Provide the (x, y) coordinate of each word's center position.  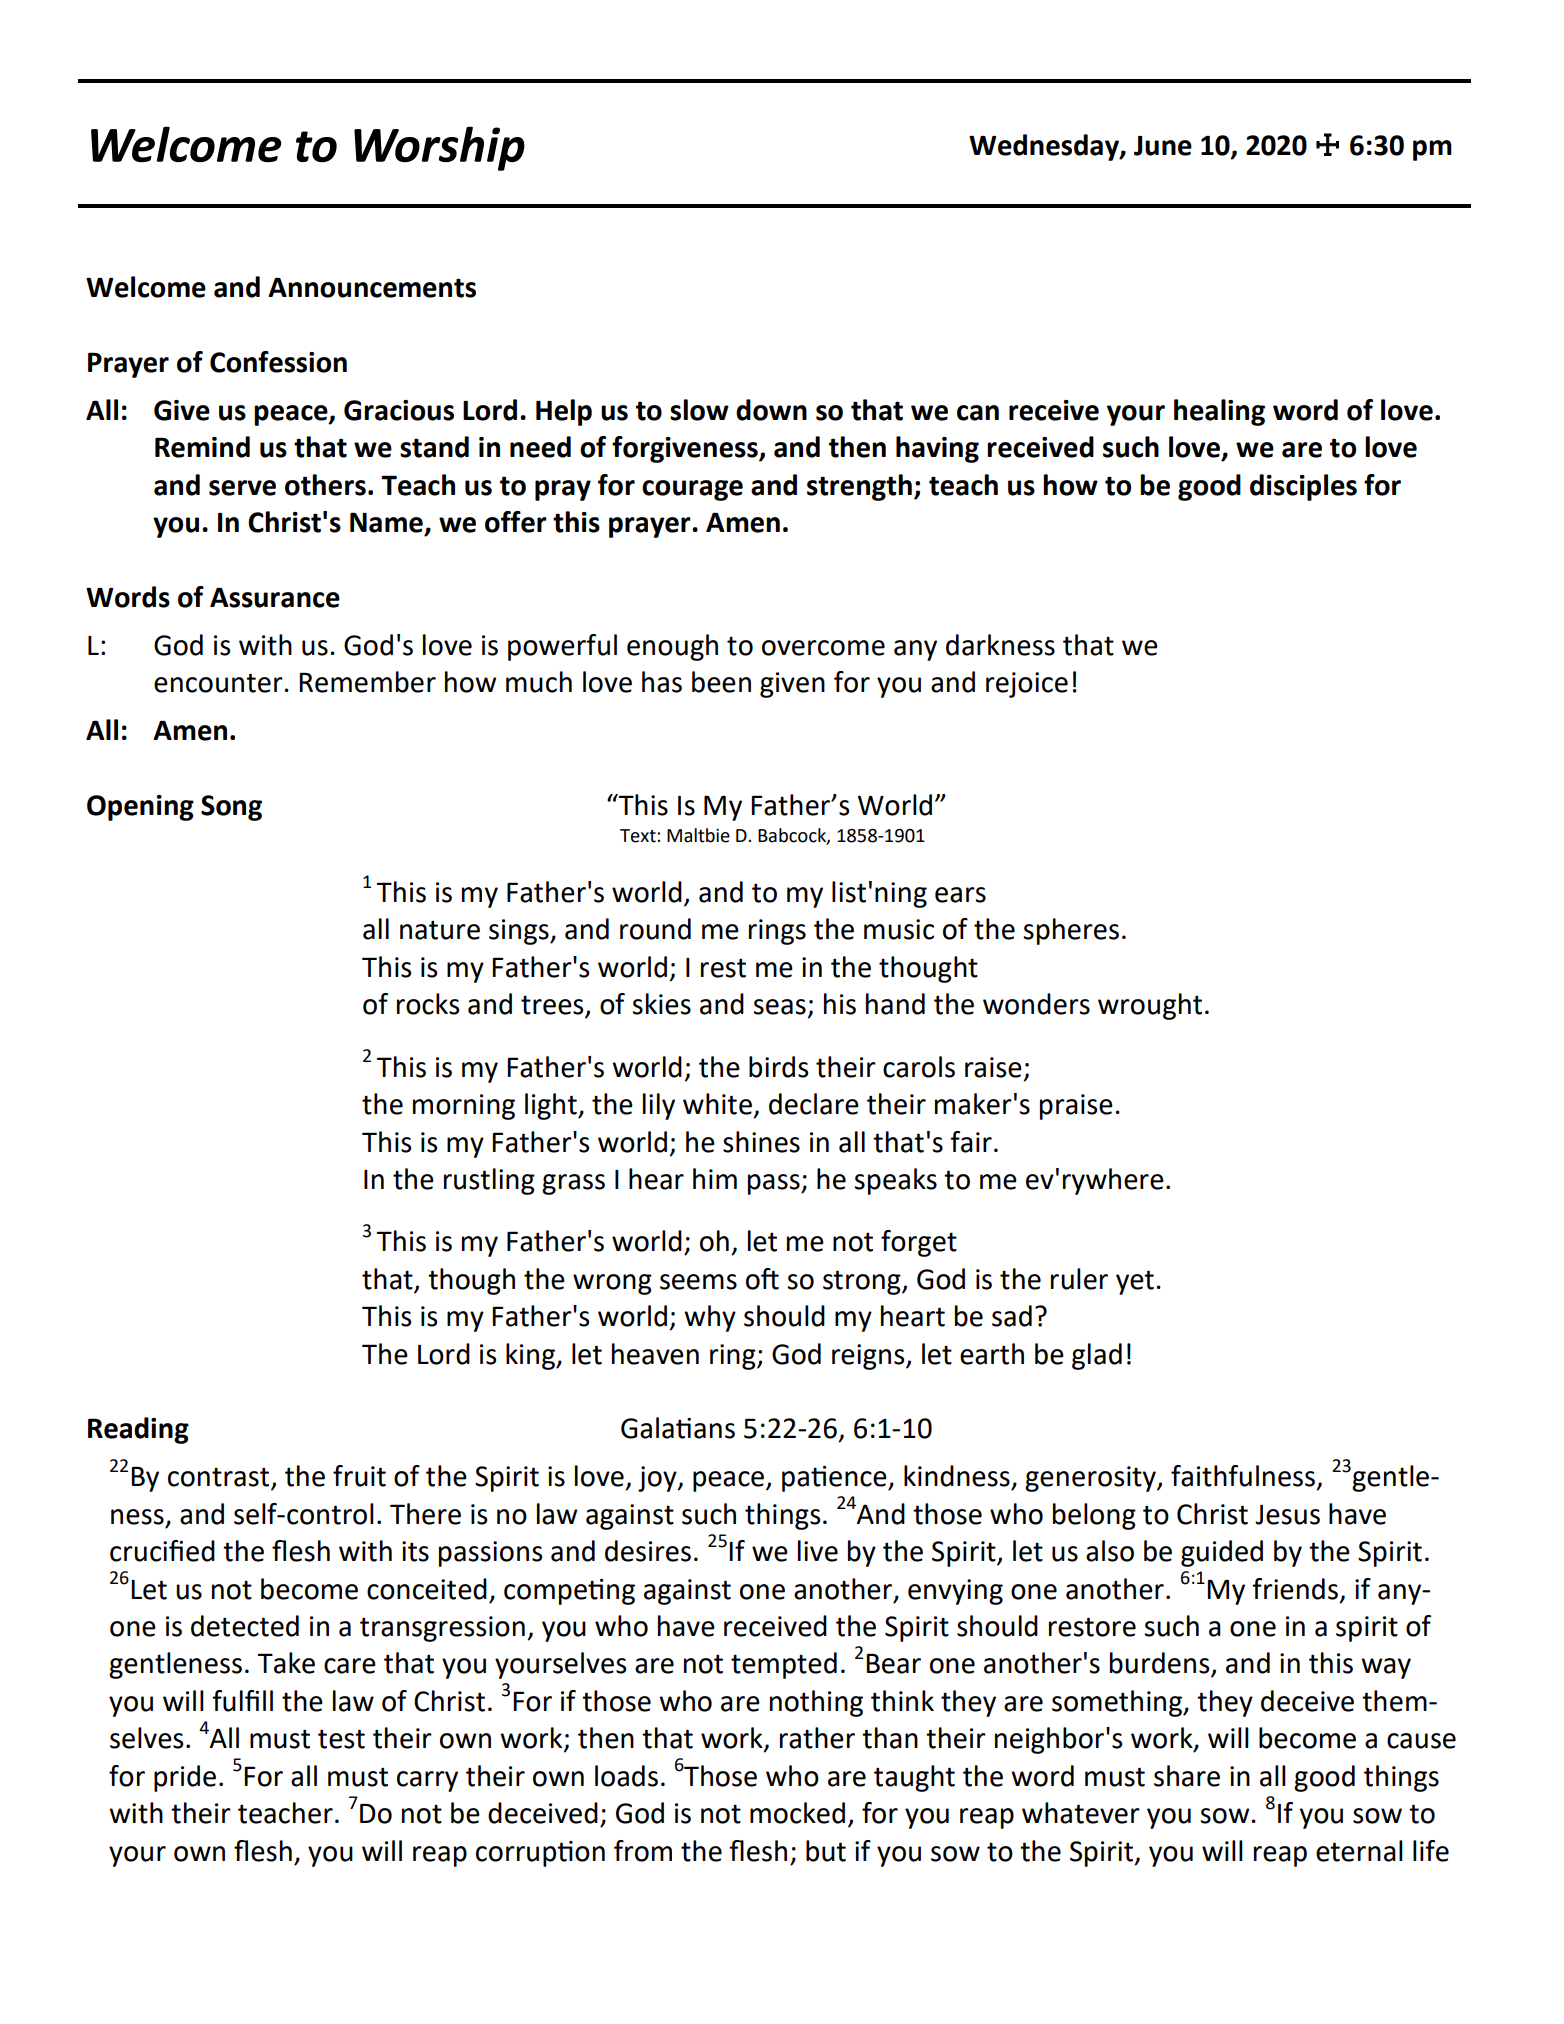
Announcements (372, 287)
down (771, 410)
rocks (428, 1004)
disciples (1303, 487)
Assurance (275, 598)
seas (779, 1007)
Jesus (1287, 1514)
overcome (823, 648)
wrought (1150, 1006)
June (1163, 146)
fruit (359, 1476)
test (341, 1739)
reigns (869, 1357)
